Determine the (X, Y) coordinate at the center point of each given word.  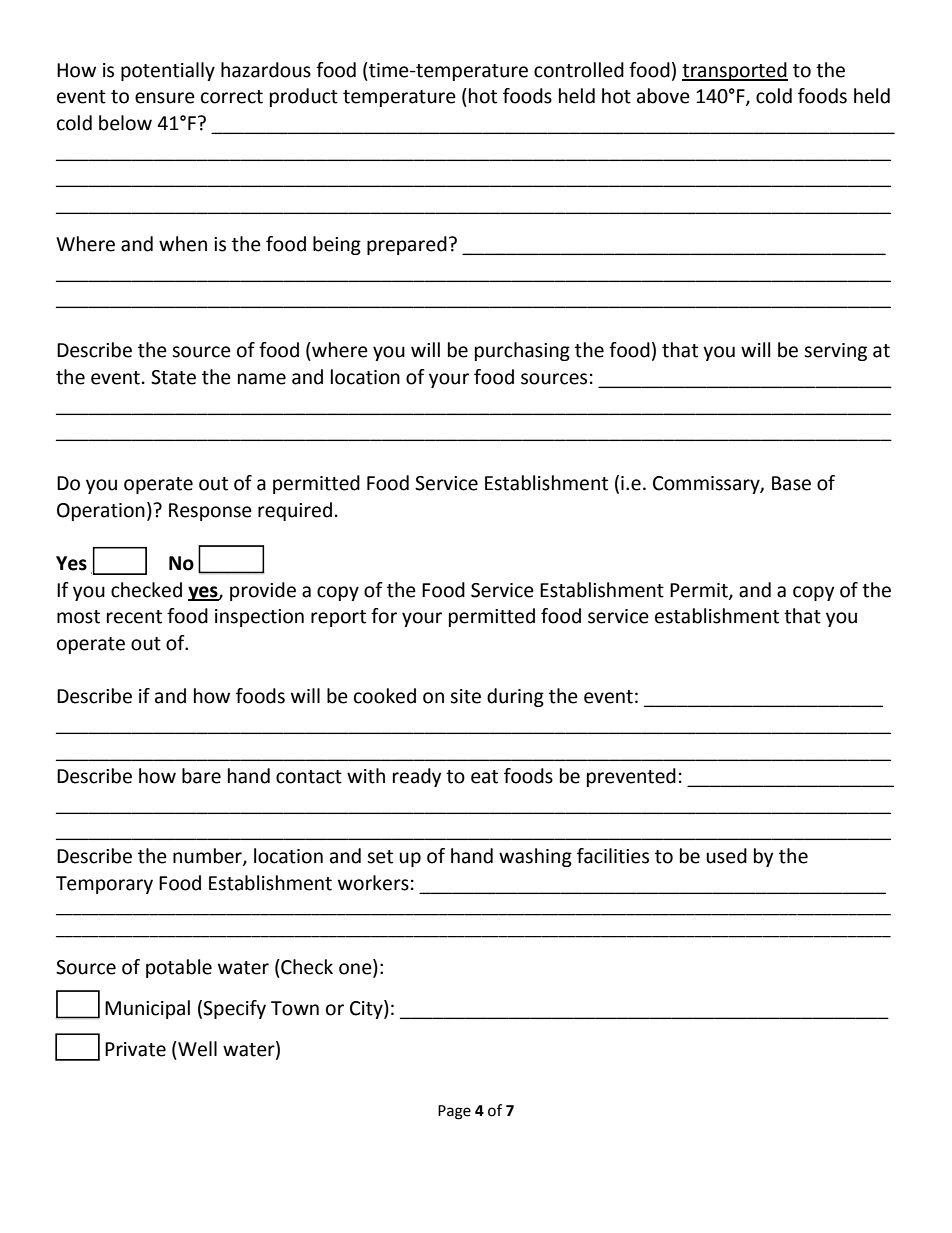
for (384, 616)
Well (196, 1049)
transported (735, 71)
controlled (579, 70)
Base (791, 483)
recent (134, 617)
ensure (165, 98)
